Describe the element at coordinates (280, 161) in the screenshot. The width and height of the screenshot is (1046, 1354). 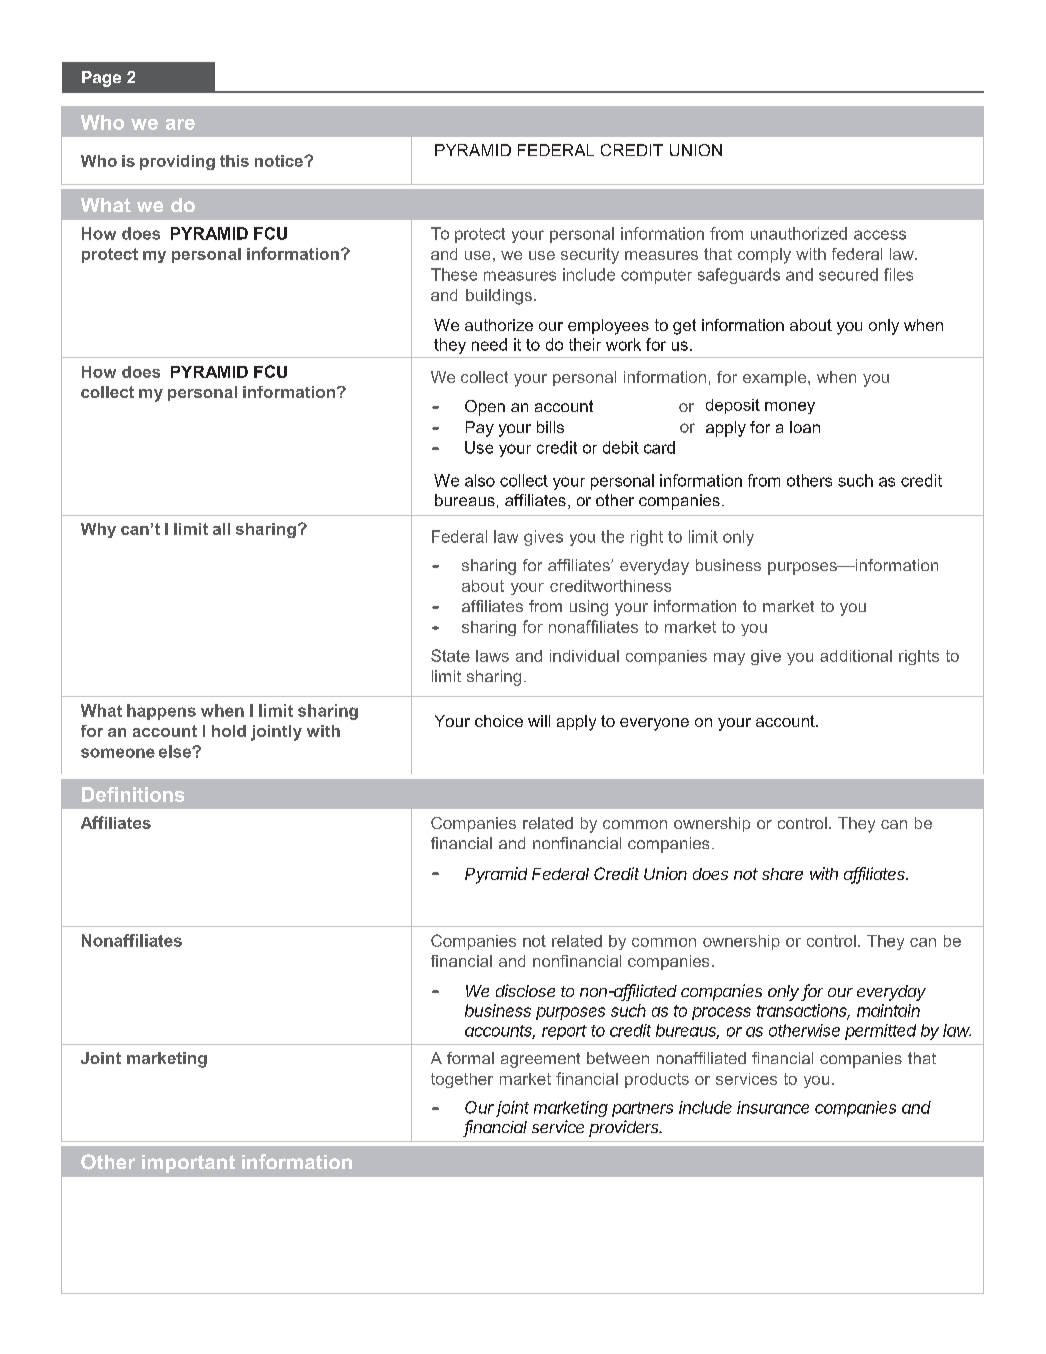
I see `notice` at that location.
